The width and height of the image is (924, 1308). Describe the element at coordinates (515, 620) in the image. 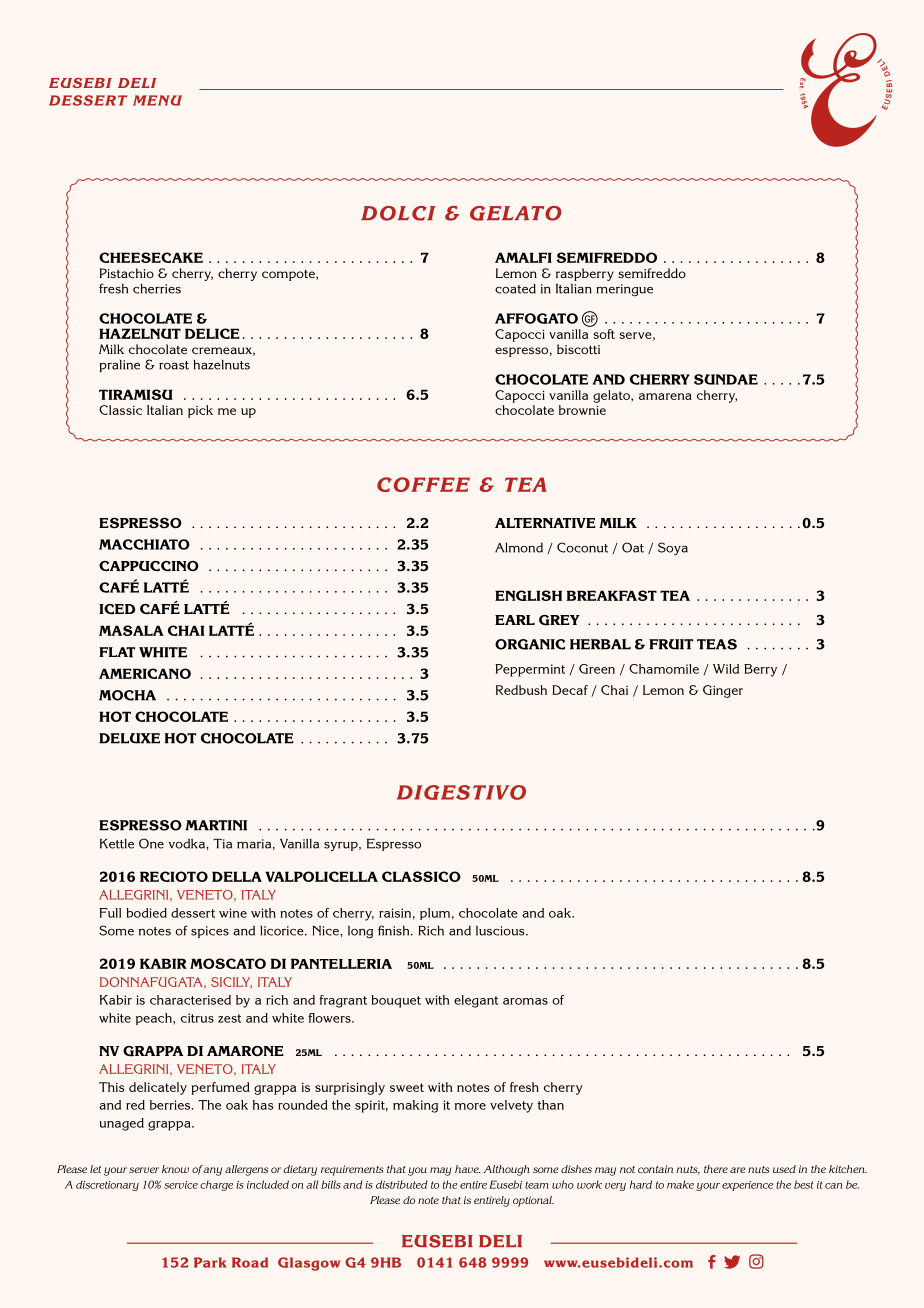

I see `EARL` at that location.
